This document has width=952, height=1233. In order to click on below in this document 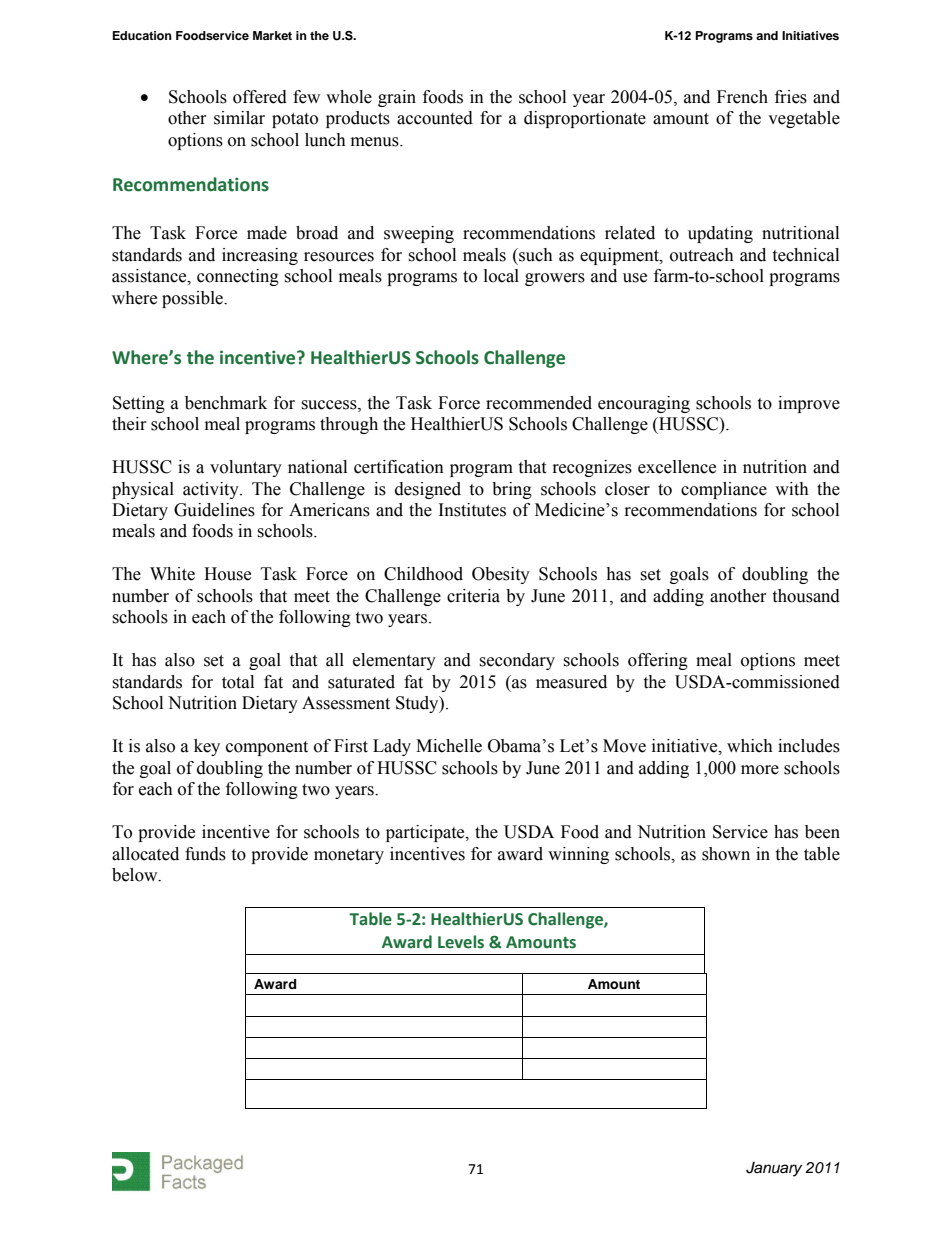, I will do `click(136, 875)`.
